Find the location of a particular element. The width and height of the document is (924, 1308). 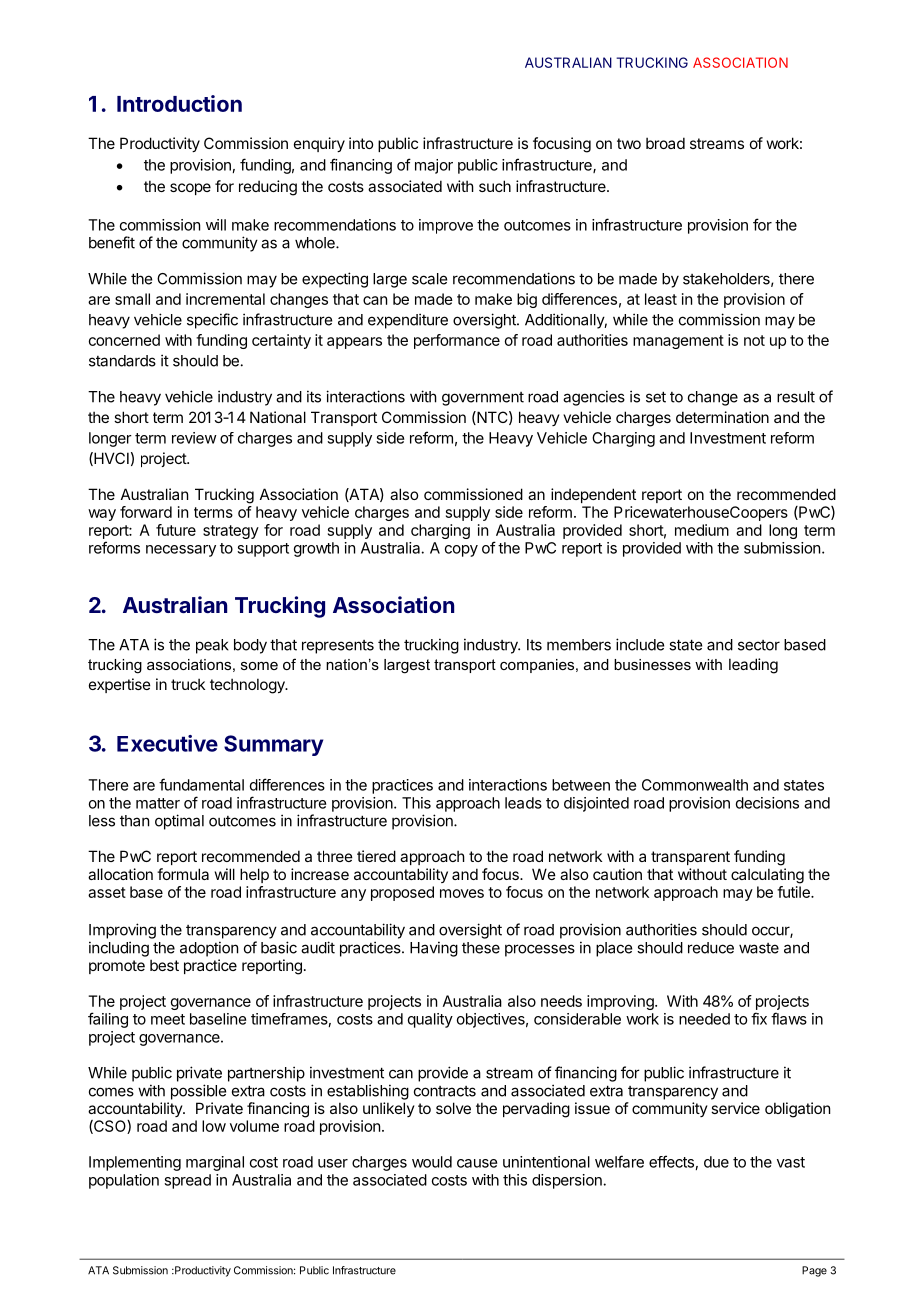

review is located at coordinates (194, 438).
